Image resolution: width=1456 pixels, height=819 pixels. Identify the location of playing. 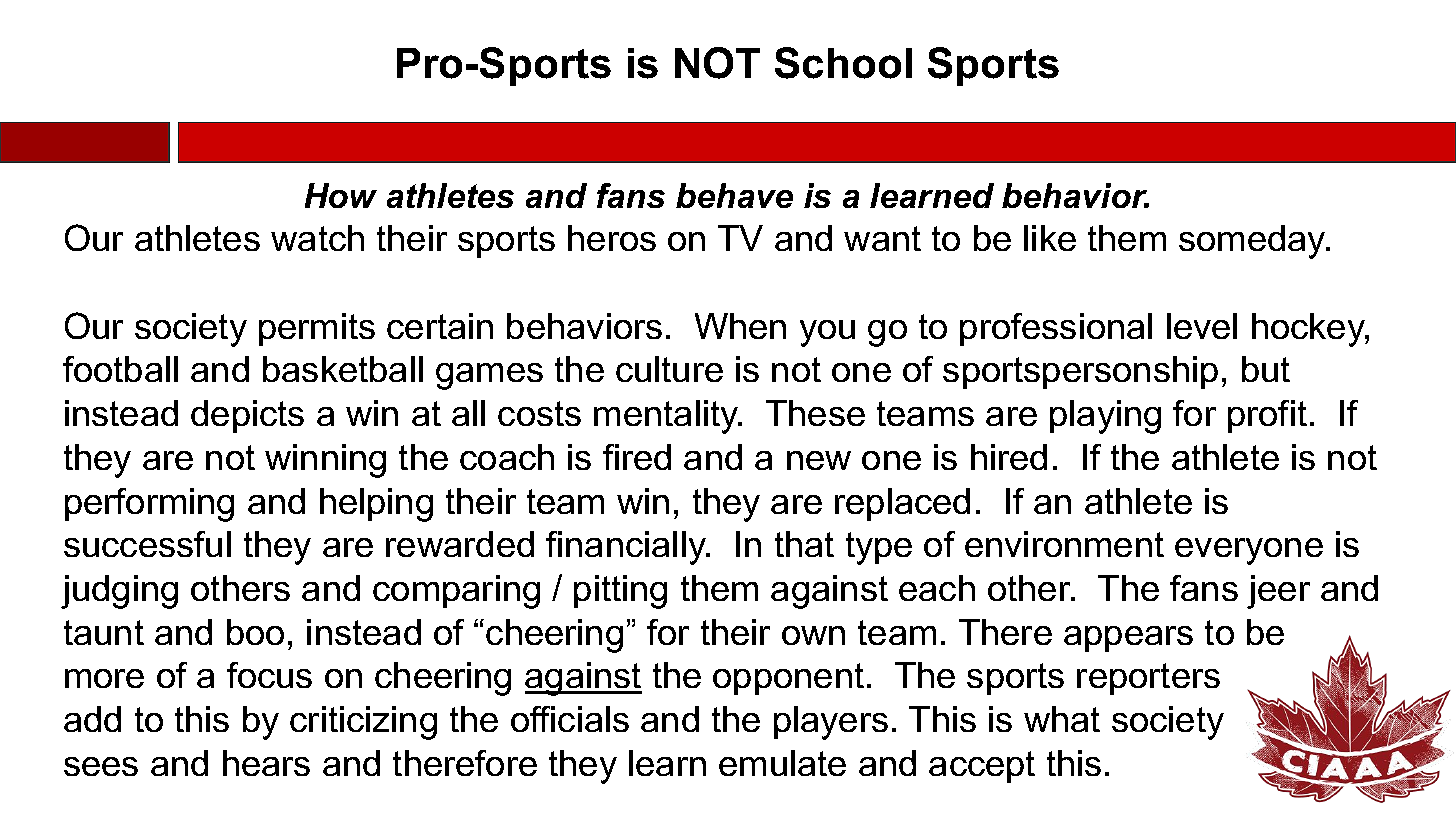
(1105, 417).
